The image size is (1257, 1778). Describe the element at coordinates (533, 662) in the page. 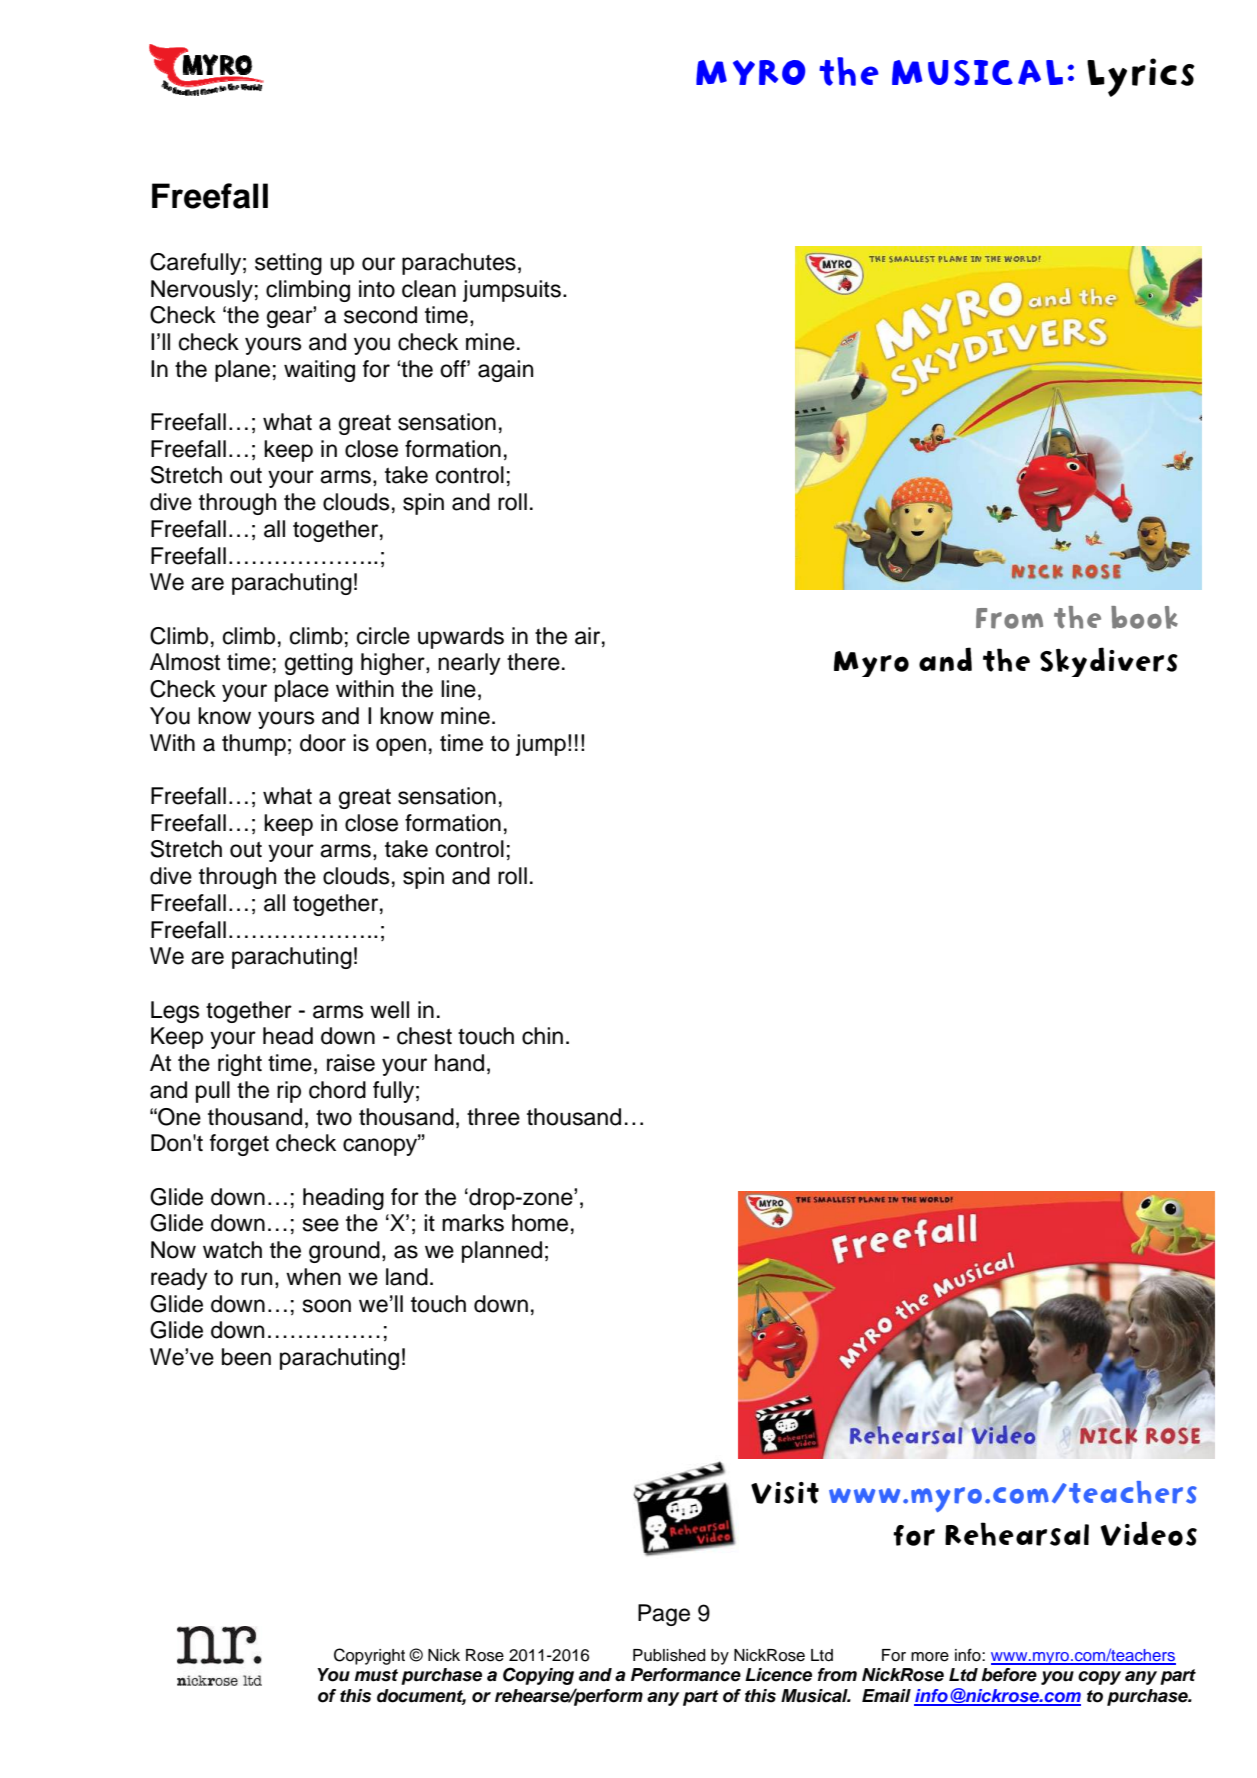

I see `there` at that location.
